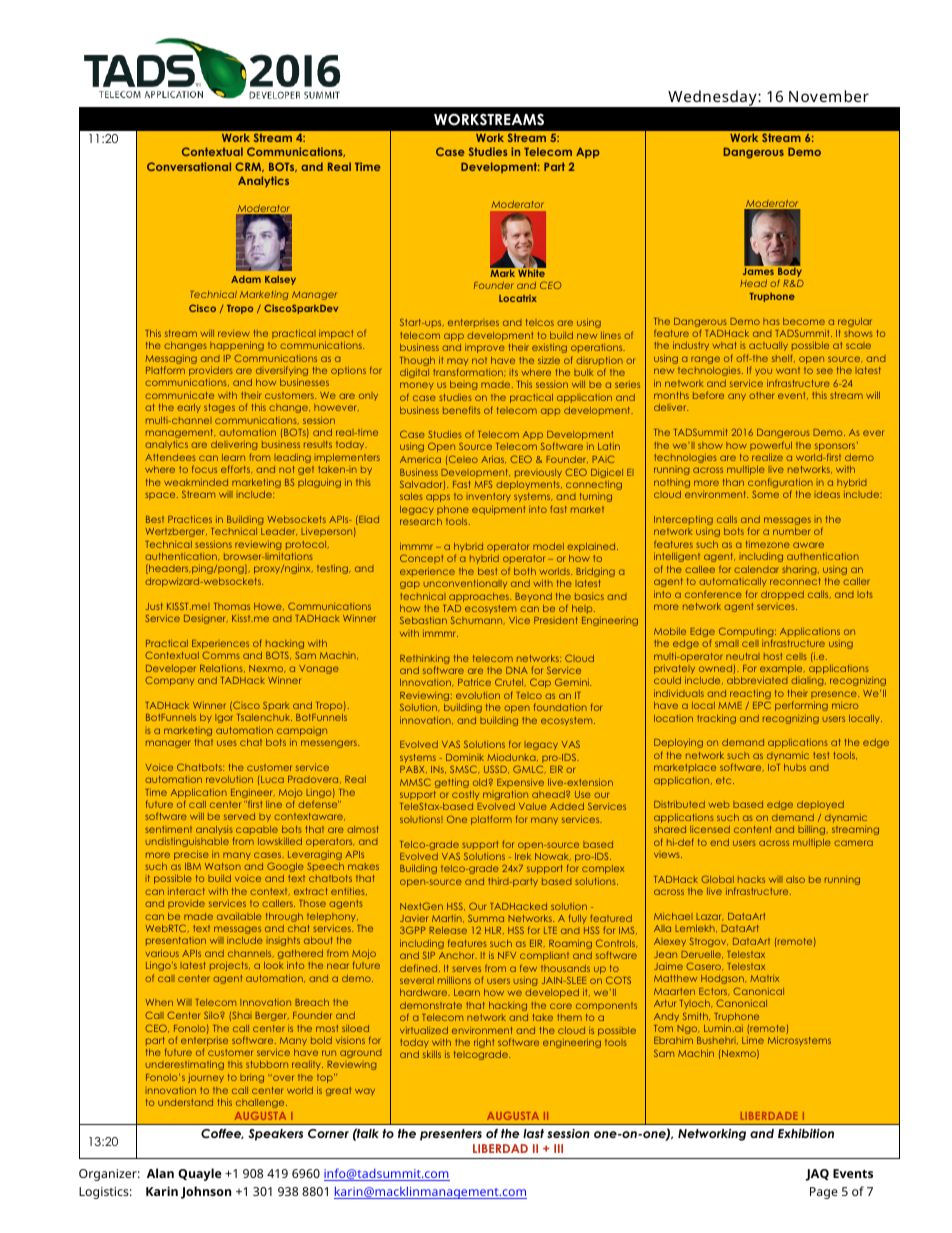 The width and height of the screenshot is (952, 1233). What do you see at coordinates (753, 829) in the screenshot?
I see `content` at bounding box center [753, 829].
